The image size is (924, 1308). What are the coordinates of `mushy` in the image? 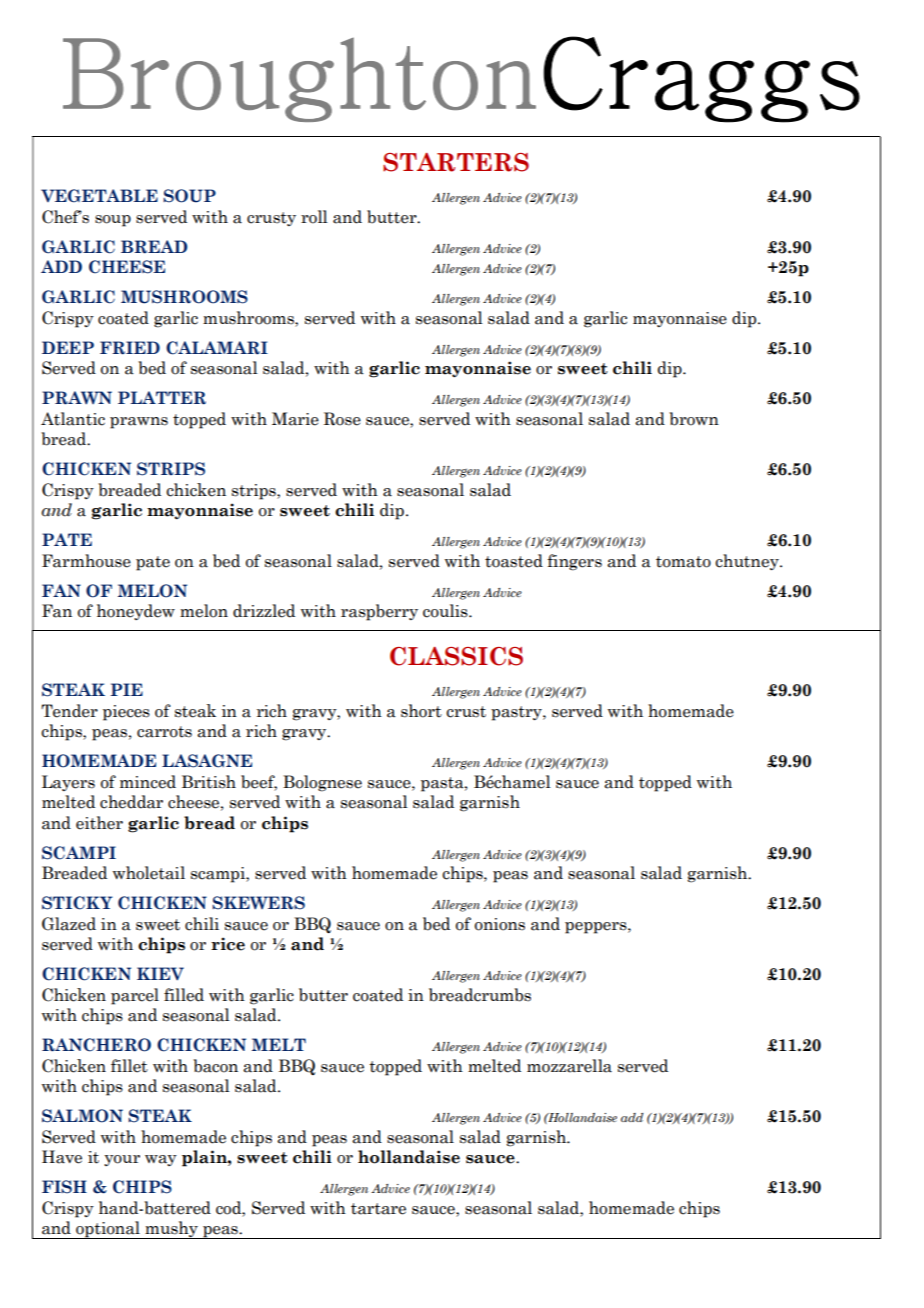 It's located at (171, 1230).
